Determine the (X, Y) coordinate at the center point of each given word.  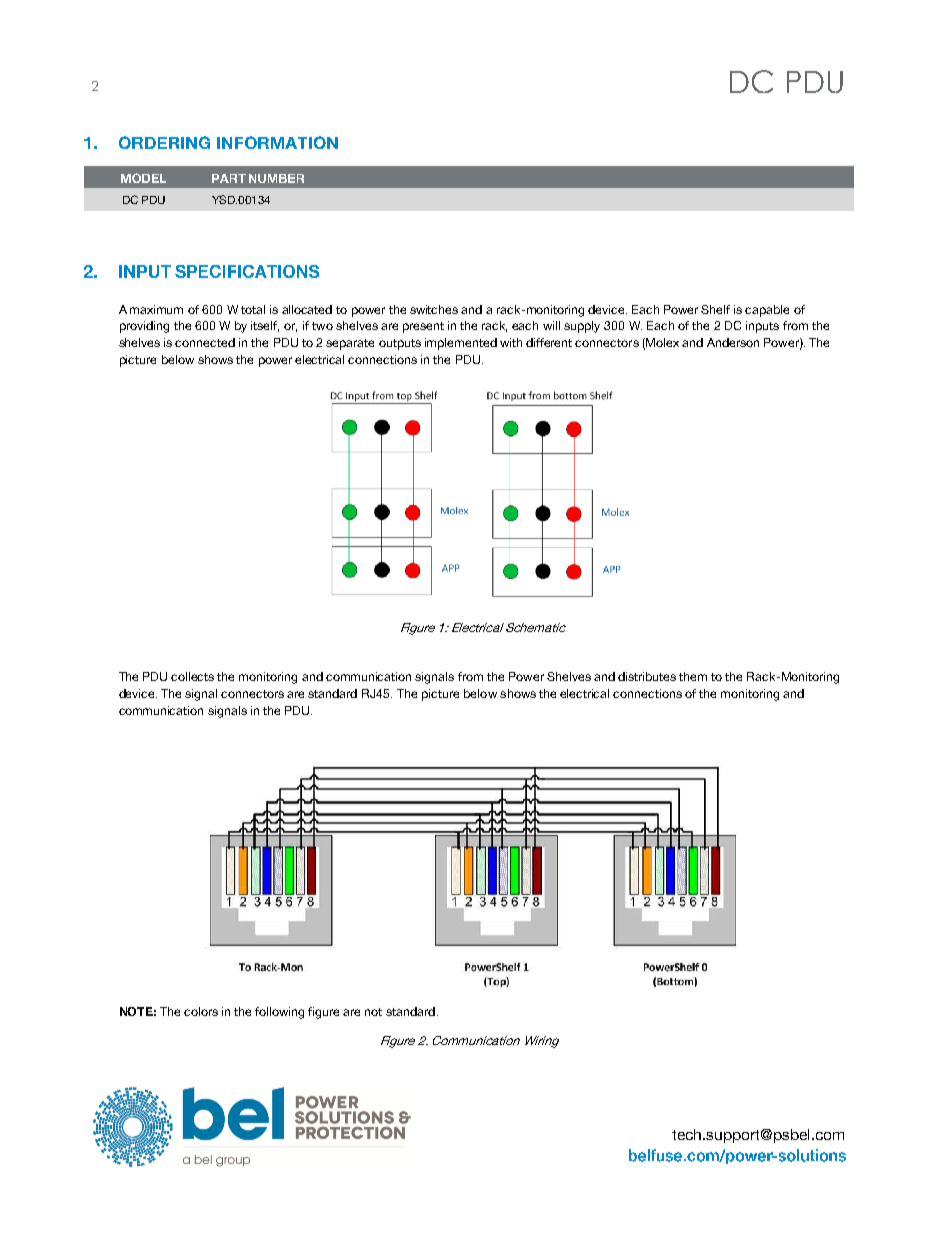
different (549, 342)
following (279, 1013)
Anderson (733, 342)
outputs (400, 344)
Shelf (715, 309)
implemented (461, 344)
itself (265, 326)
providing (144, 327)
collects (192, 676)
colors (201, 1011)
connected (205, 342)
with (511, 342)
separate (350, 344)
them (693, 676)
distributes (647, 676)
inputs (762, 327)
